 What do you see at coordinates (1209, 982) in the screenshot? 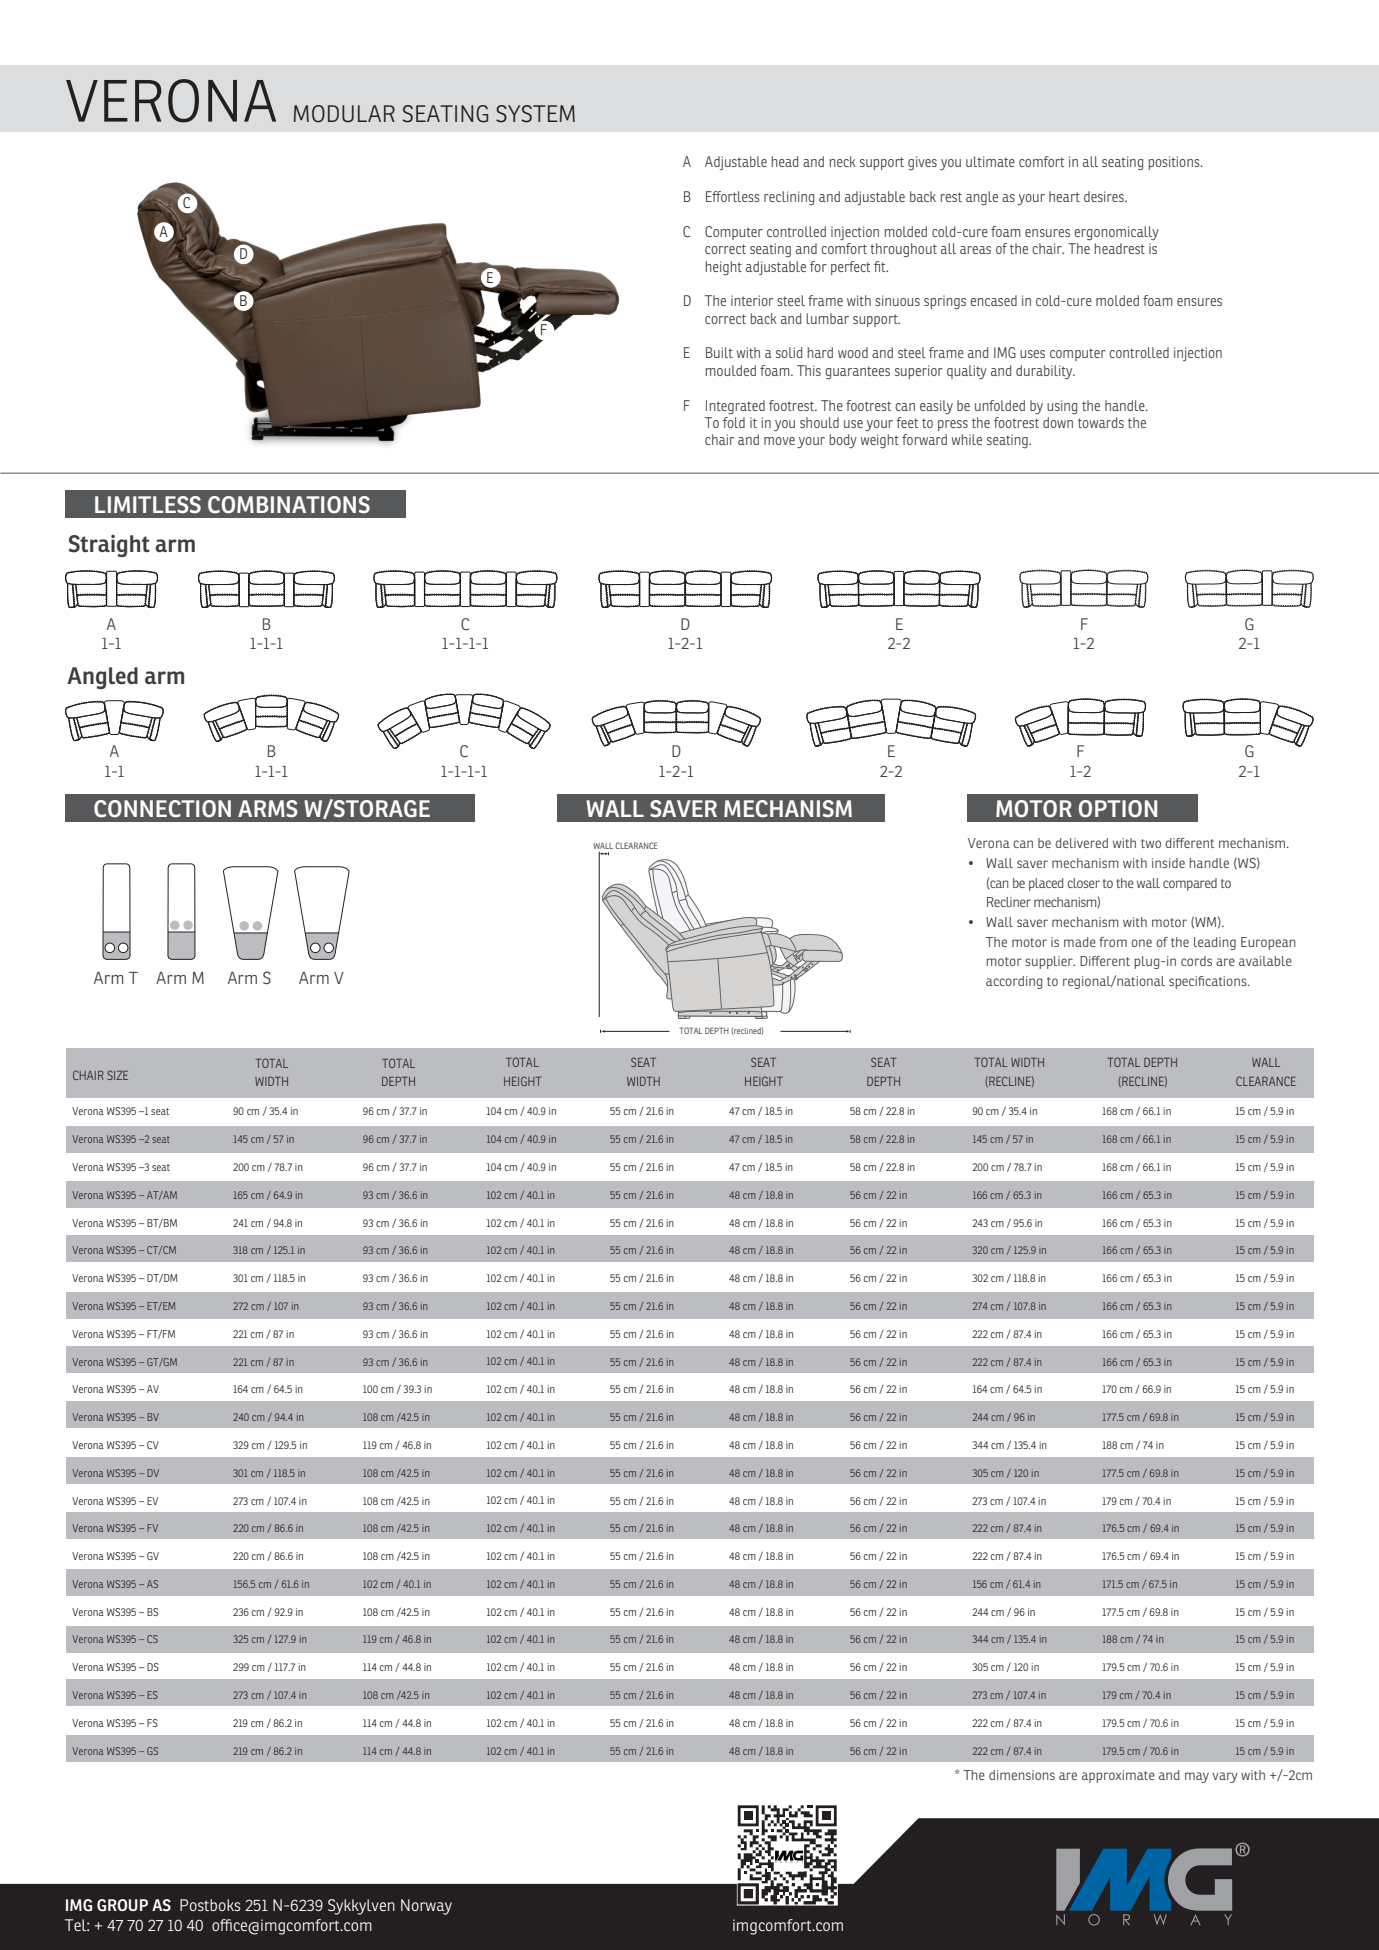
I see `specifications` at bounding box center [1209, 982].
